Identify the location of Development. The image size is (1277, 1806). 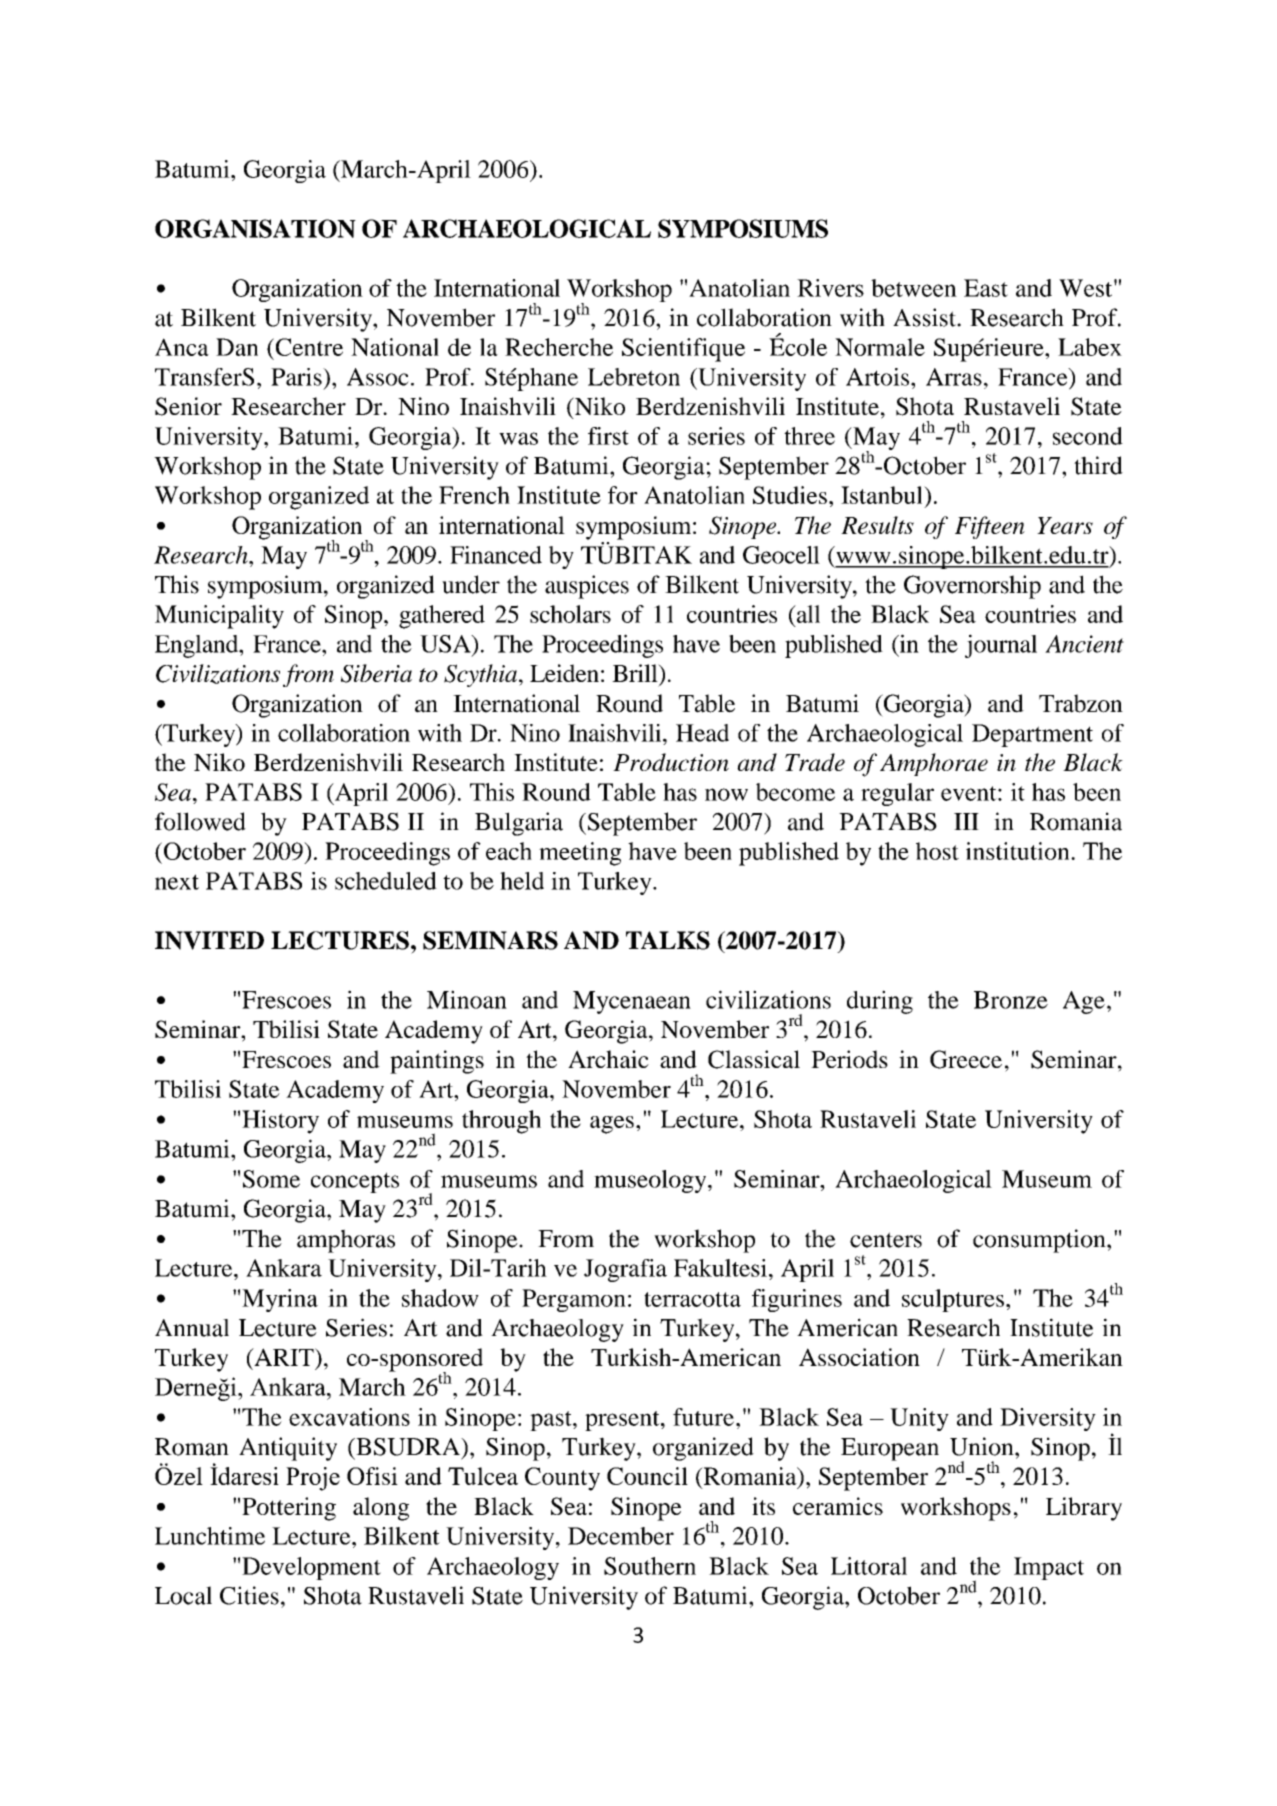
(311, 1568).
